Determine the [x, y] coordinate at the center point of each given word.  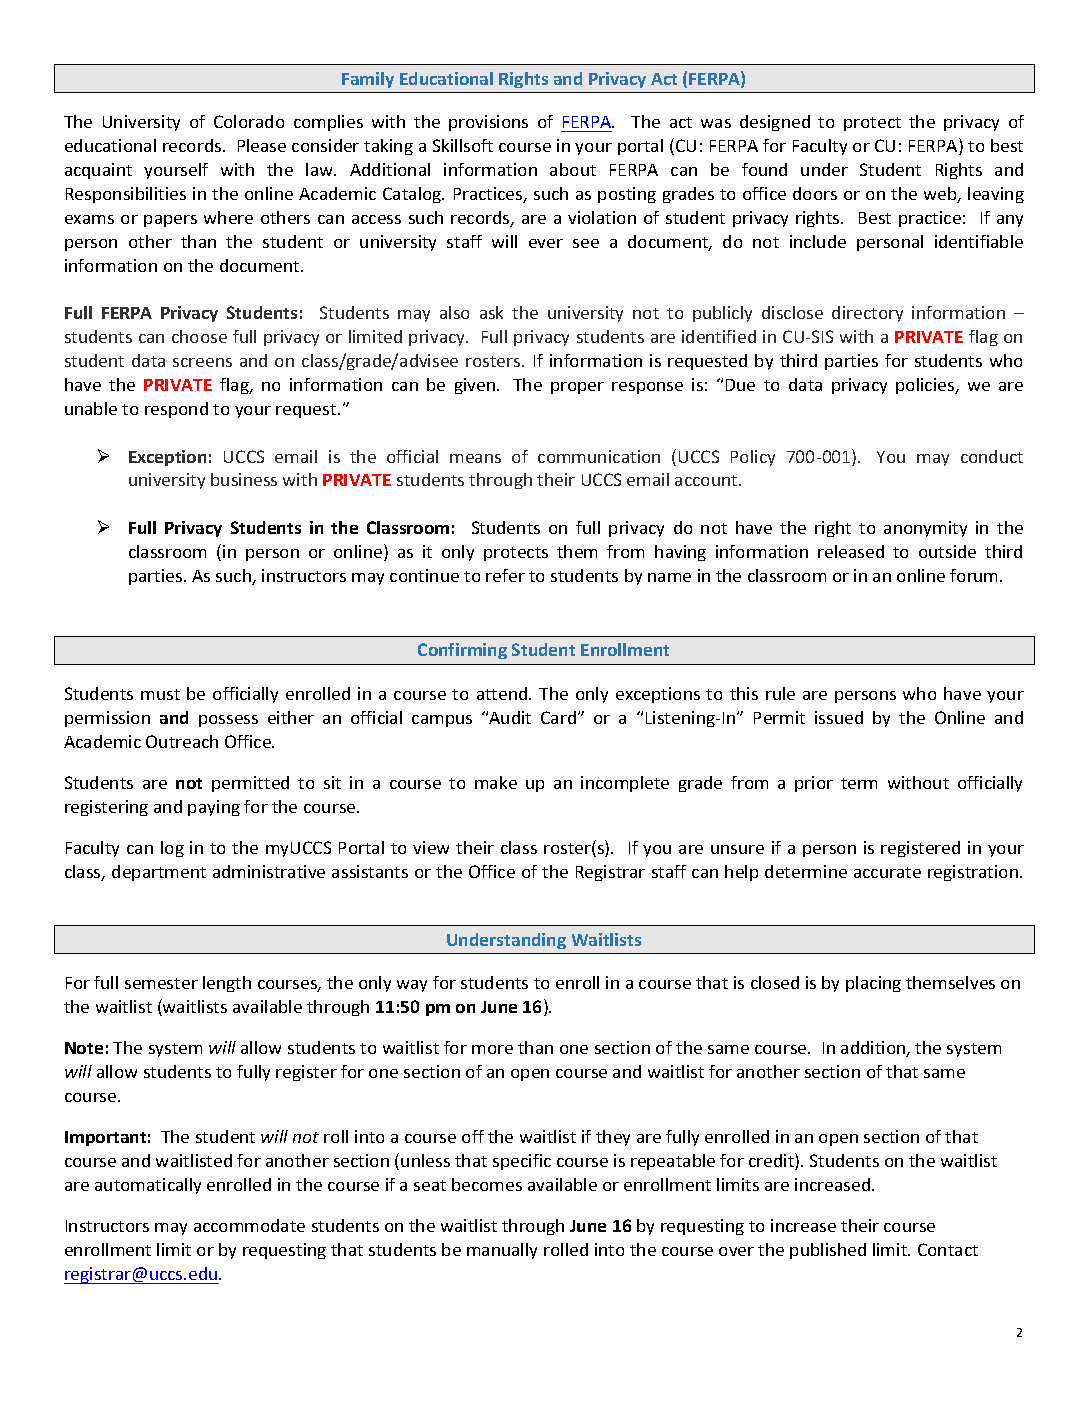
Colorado [249, 121]
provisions [488, 123]
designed [775, 123]
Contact [948, 1249]
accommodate [249, 1225]
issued [839, 717]
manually [502, 1251]
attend [503, 693]
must [160, 694]
